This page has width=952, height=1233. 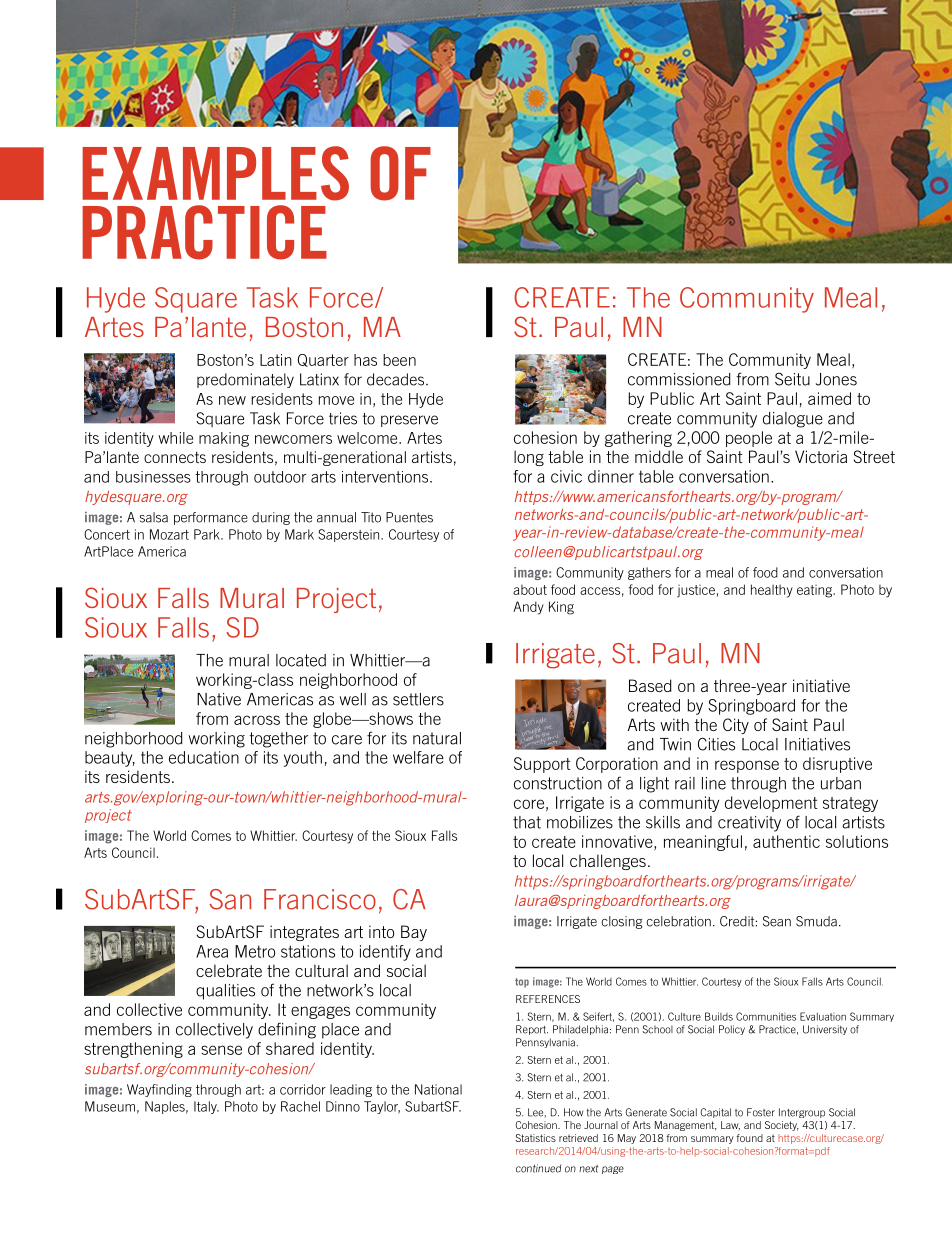 I want to click on healthy, so click(x=772, y=591).
